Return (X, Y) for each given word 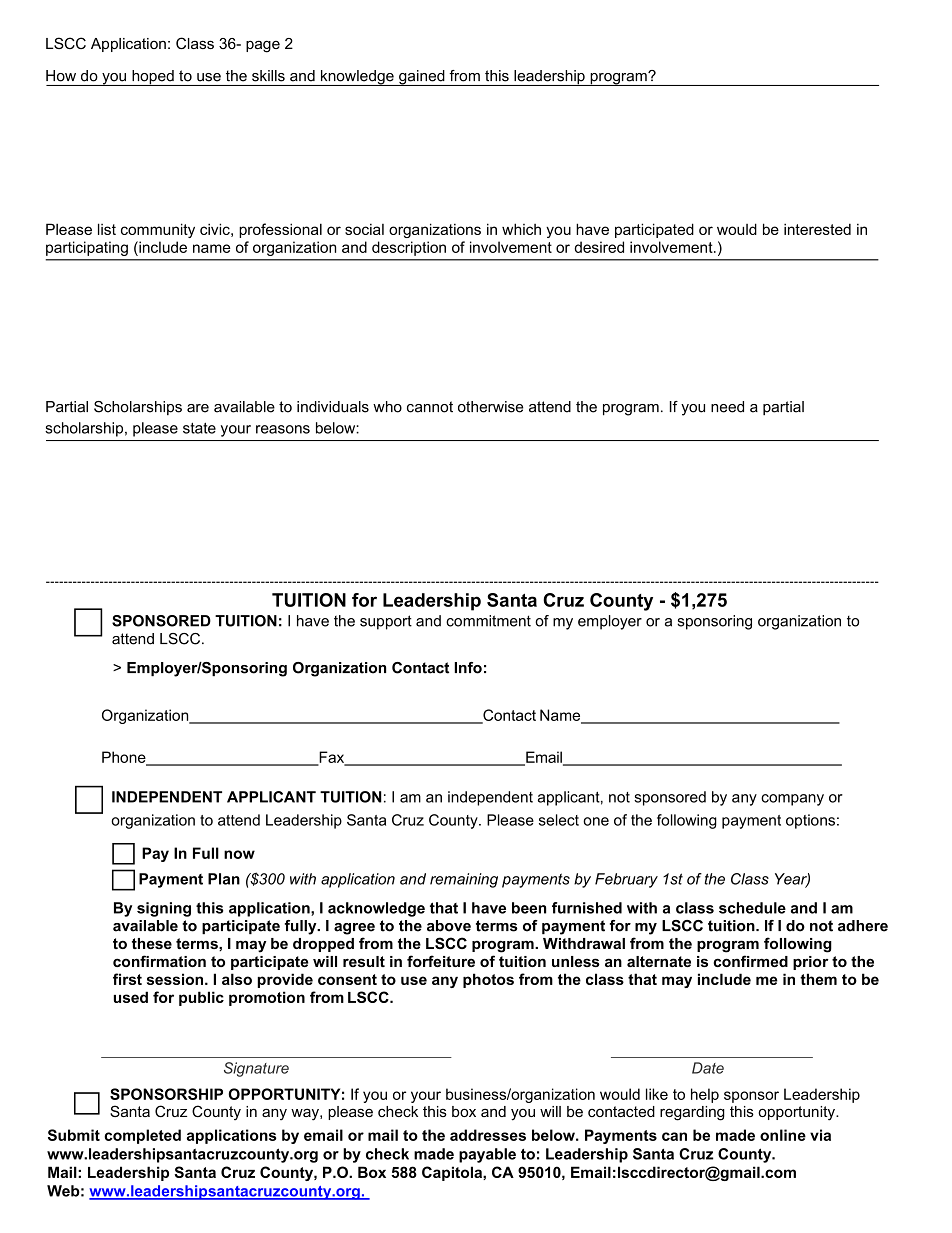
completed (142, 1136)
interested (817, 229)
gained (422, 78)
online (783, 1135)
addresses (488, 1135)
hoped (153, 78)
